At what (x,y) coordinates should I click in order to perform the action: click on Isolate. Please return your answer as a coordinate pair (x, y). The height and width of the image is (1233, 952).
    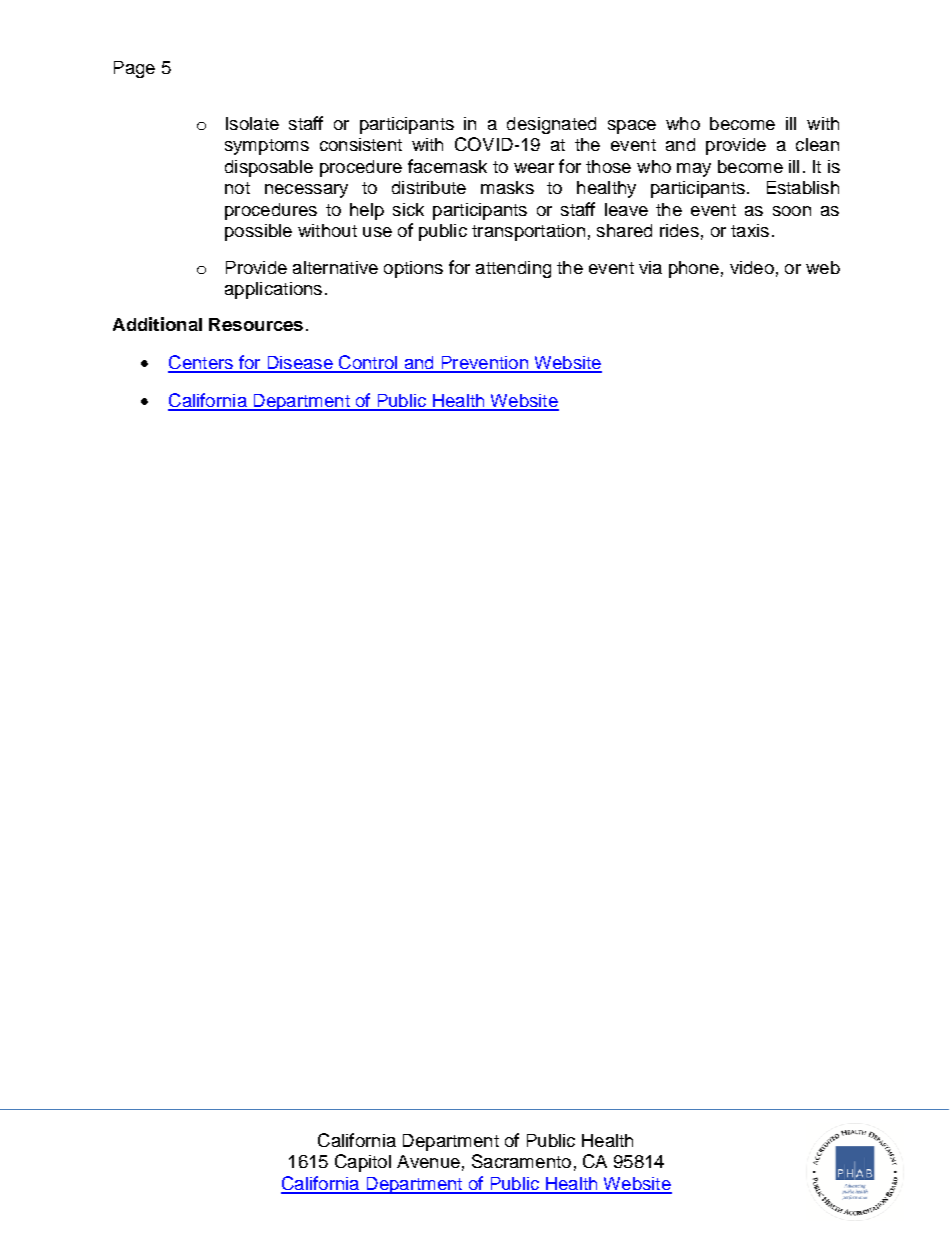
    Looking at the image, I should click on (252, 123).
